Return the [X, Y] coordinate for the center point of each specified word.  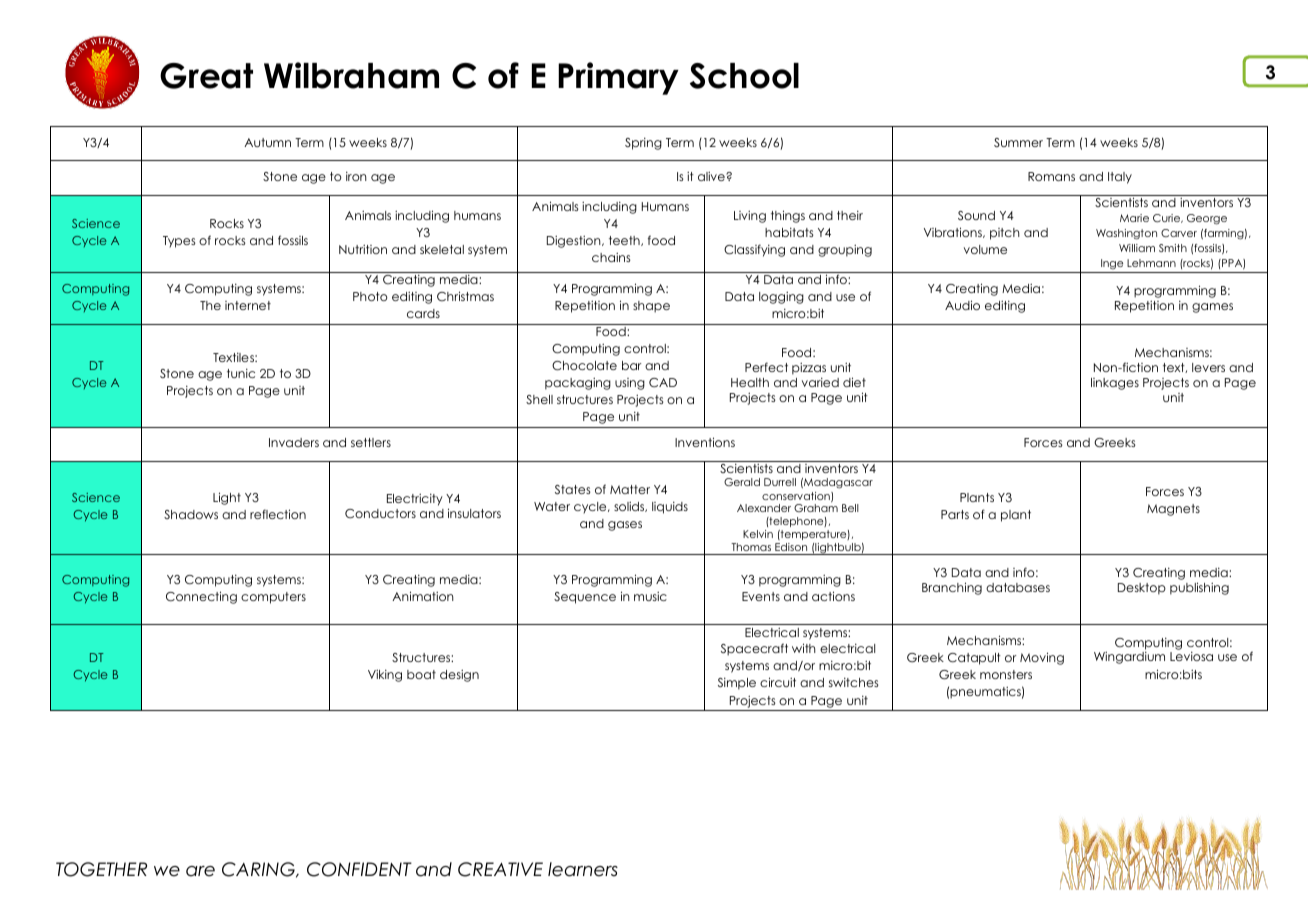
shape [651, 307]
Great [206, 76]
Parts [955, 514]
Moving [1042, 658]
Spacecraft [754, 649]
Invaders [294, 442]
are [200, 871]
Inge [1112, 264]
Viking [385, 676]
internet [248, 305]
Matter [630, 489]
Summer [1018, 142]
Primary [618, 78]
